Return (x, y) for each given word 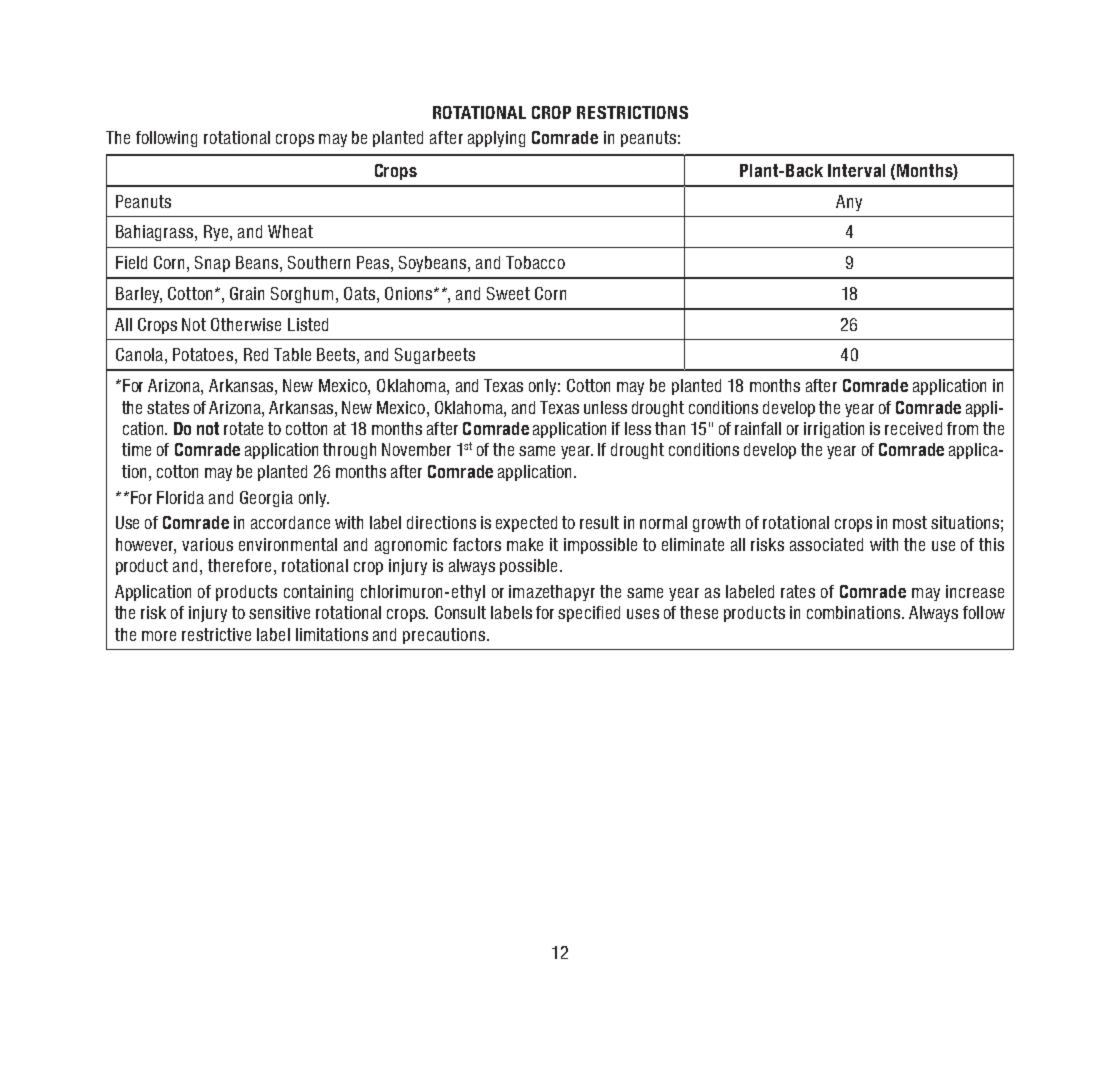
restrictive (216, 634)
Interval (856, 170)
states (168, 407)
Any (849, 203)
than (670, 428)
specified (589, 614)
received (913, 428)
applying (496, 139)
